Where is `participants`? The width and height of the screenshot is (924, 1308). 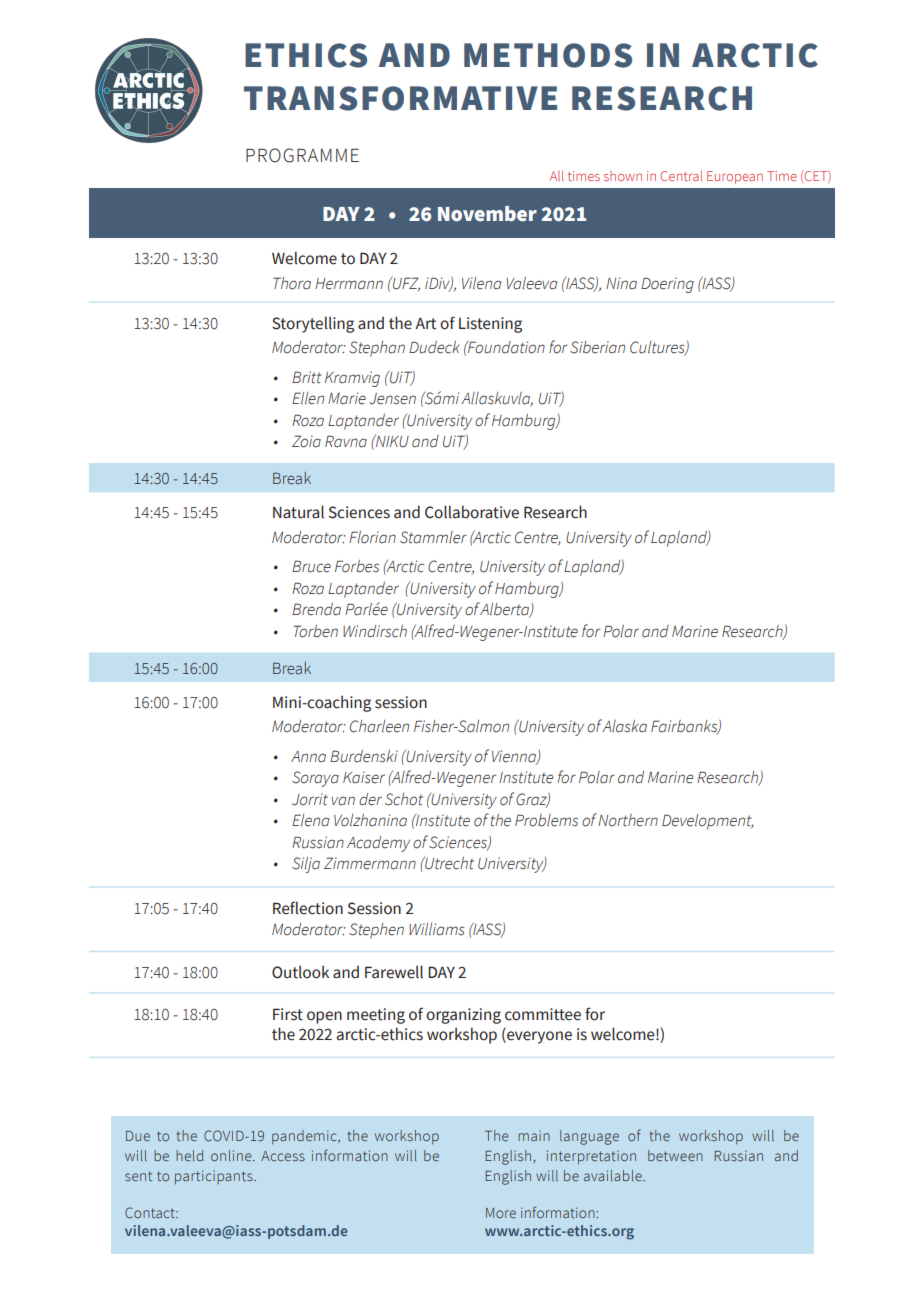
participants is located at coordinates (215, 1177).
